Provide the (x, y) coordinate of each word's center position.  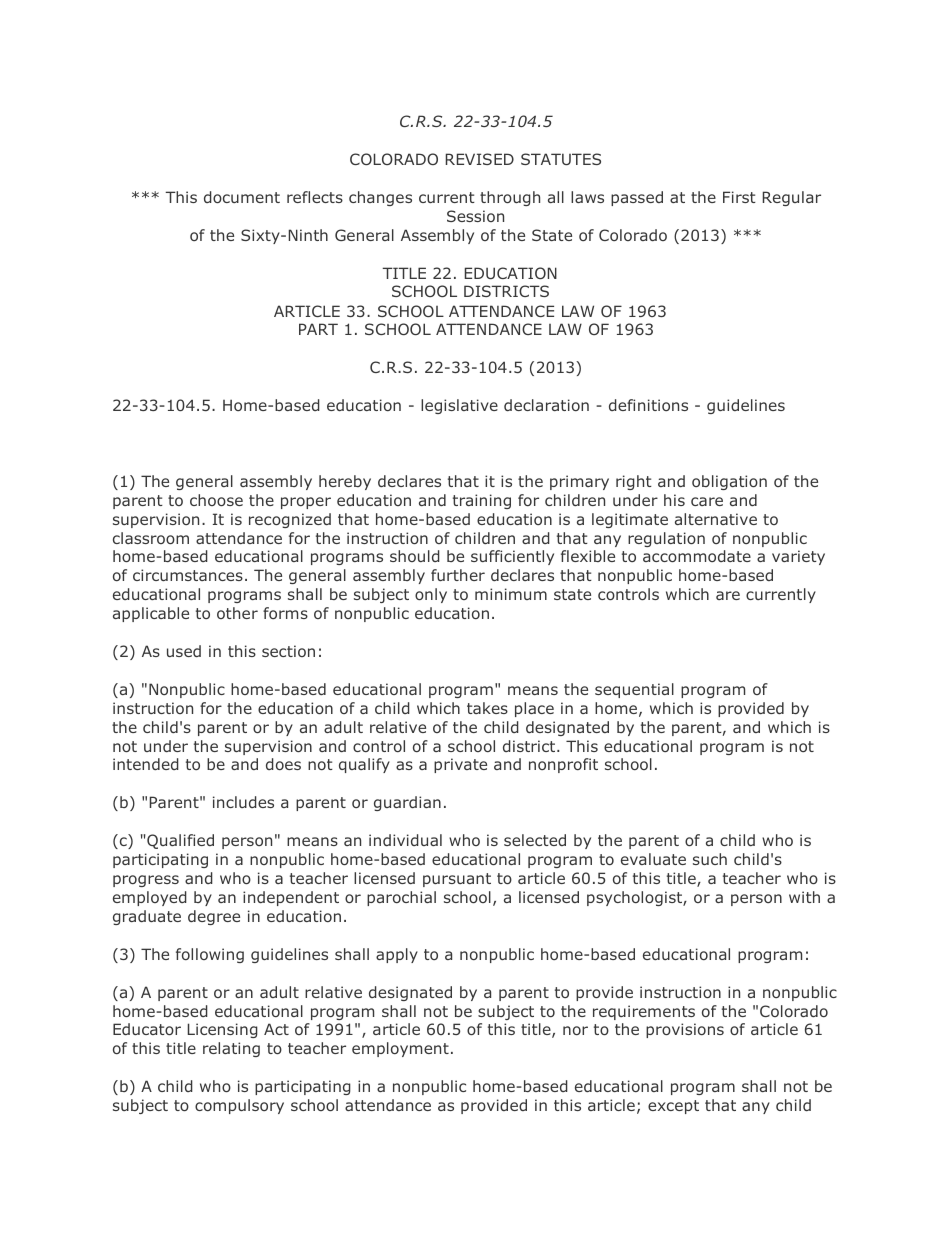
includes (243, 802)
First (739, 197)
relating (231, 1049)
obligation (729, 482)
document (242, 197)
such (710, 859)
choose (216, 500)
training (482, 501)
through (510, 198)
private (460, 765)
